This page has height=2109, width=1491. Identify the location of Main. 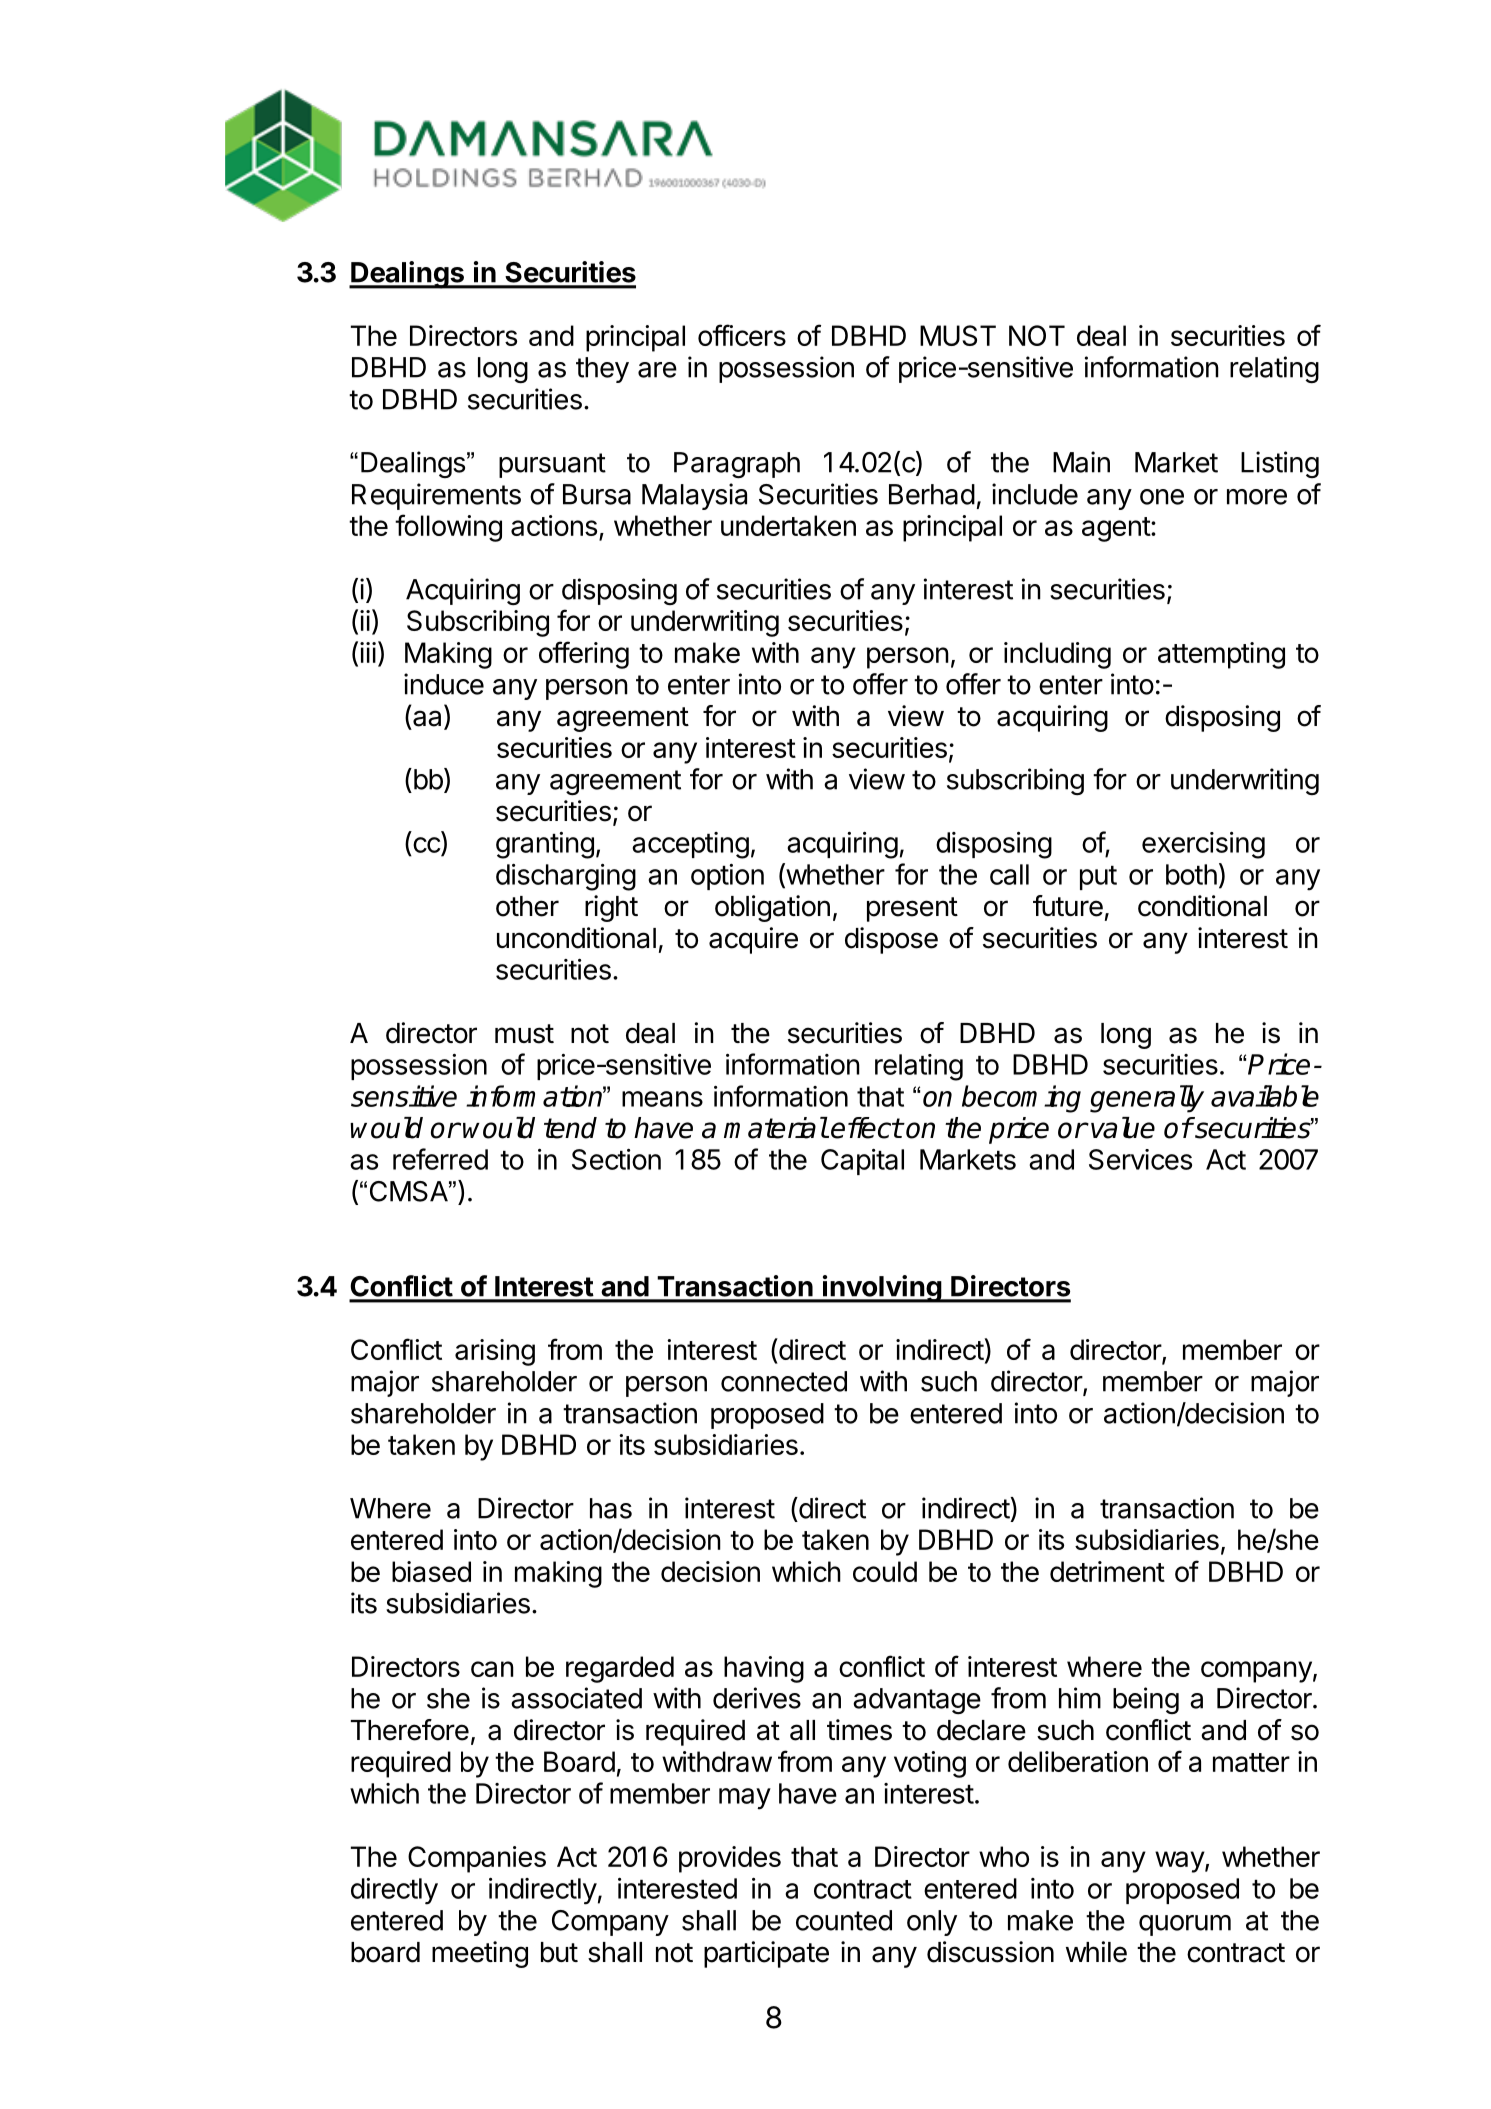
(1081, 462).
